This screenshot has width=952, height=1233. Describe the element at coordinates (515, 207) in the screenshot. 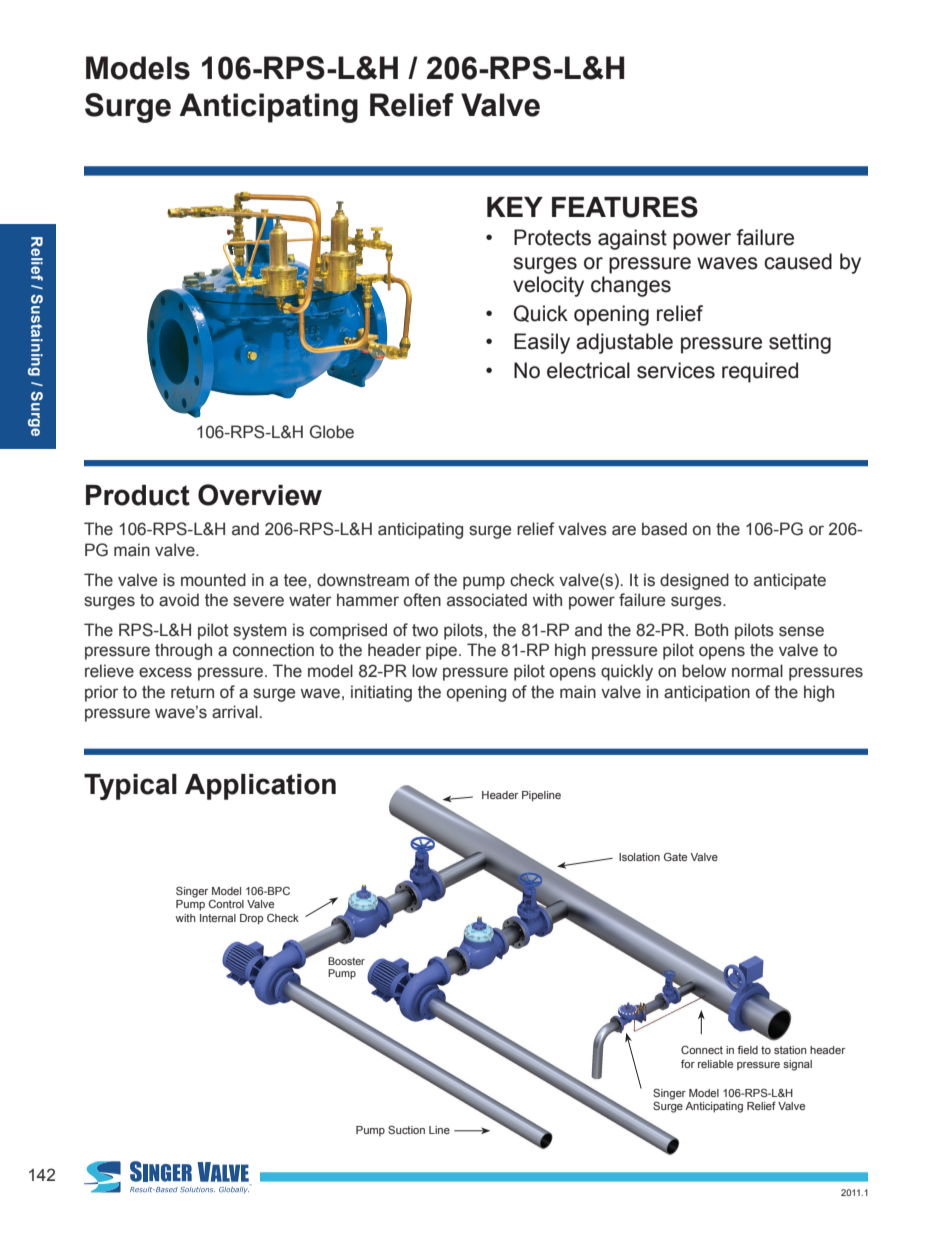

I see `KEY` at that location.
